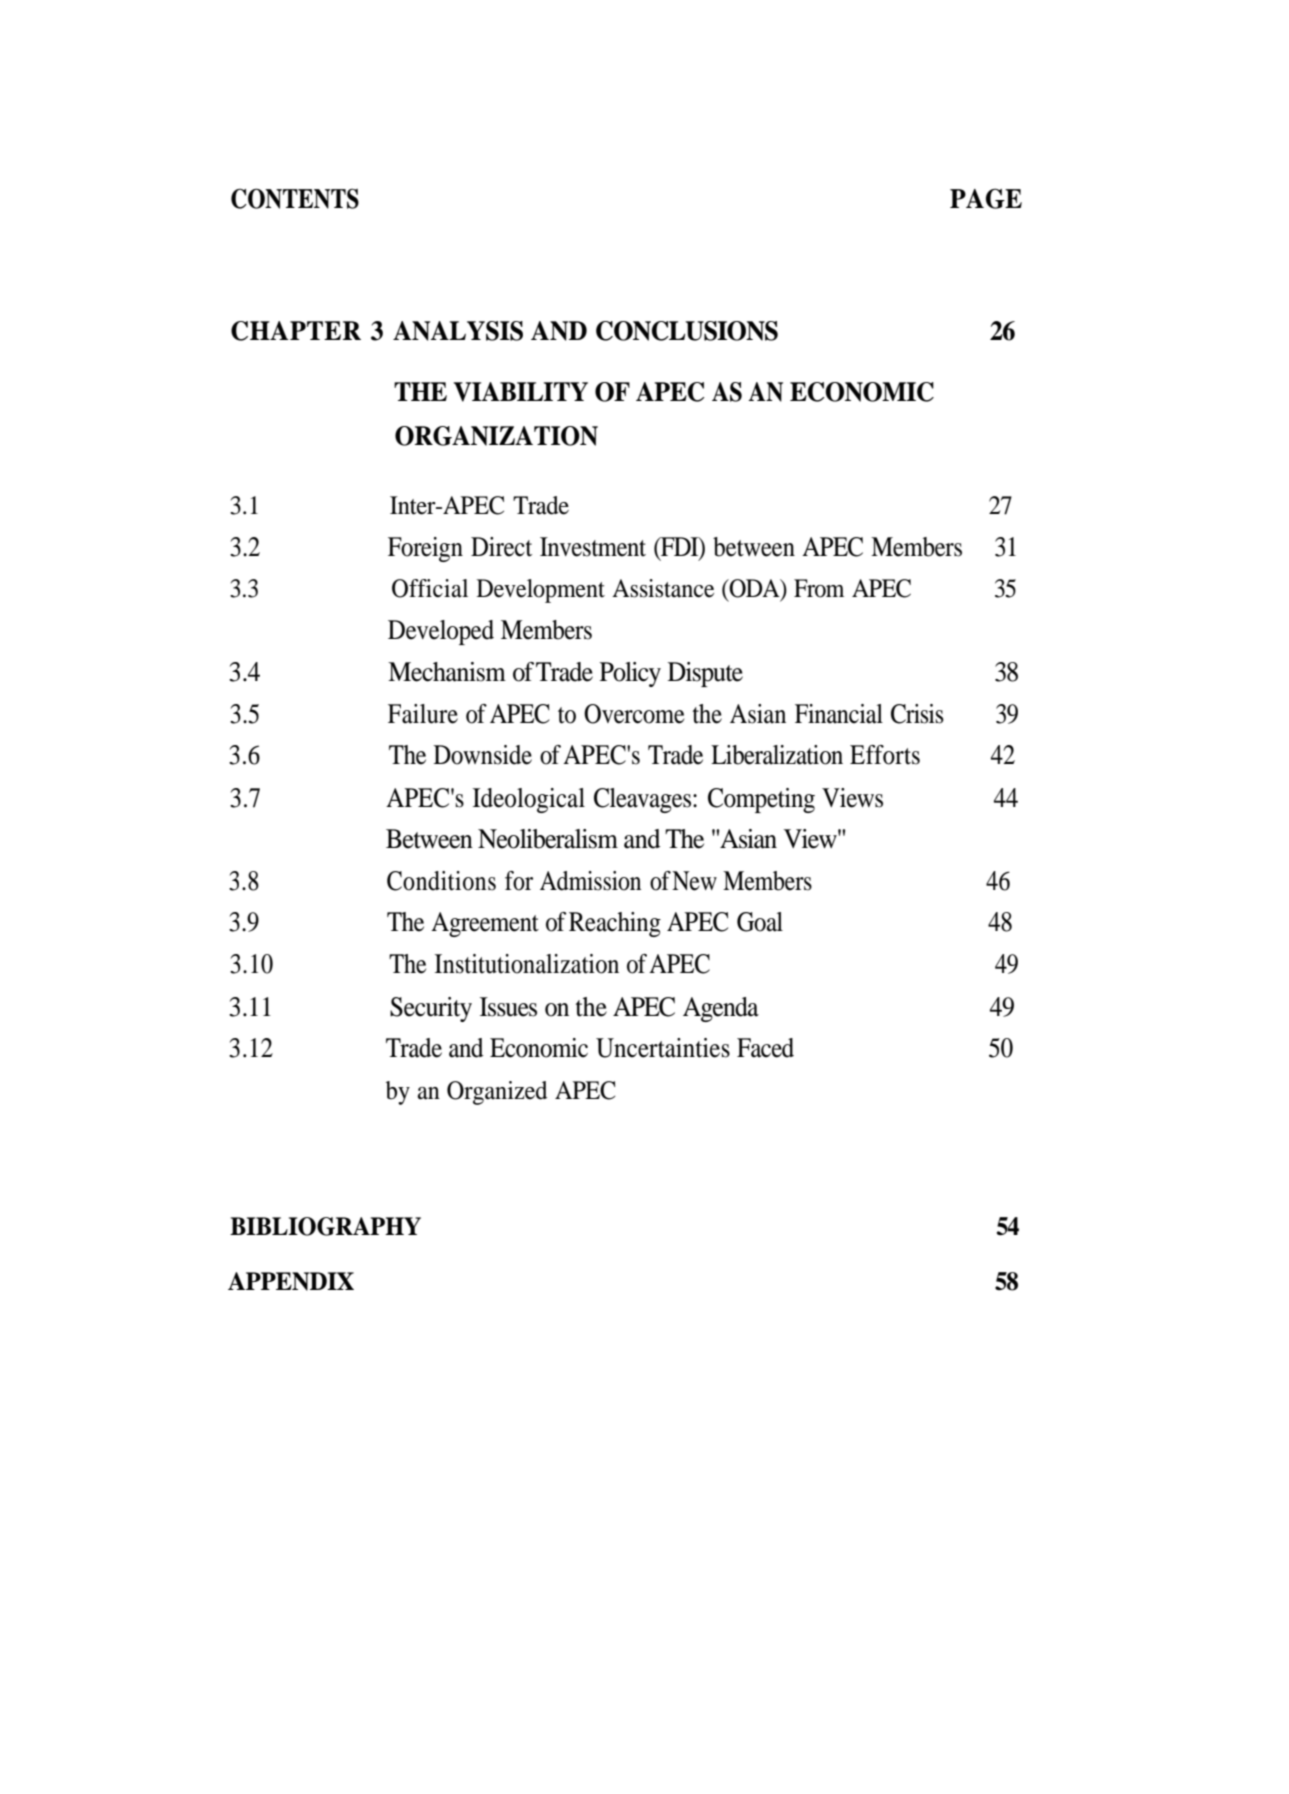 Image resolution: width=1289 pixels, height=1794 pixels. I want to click on Foreign, so click(425, 549).
